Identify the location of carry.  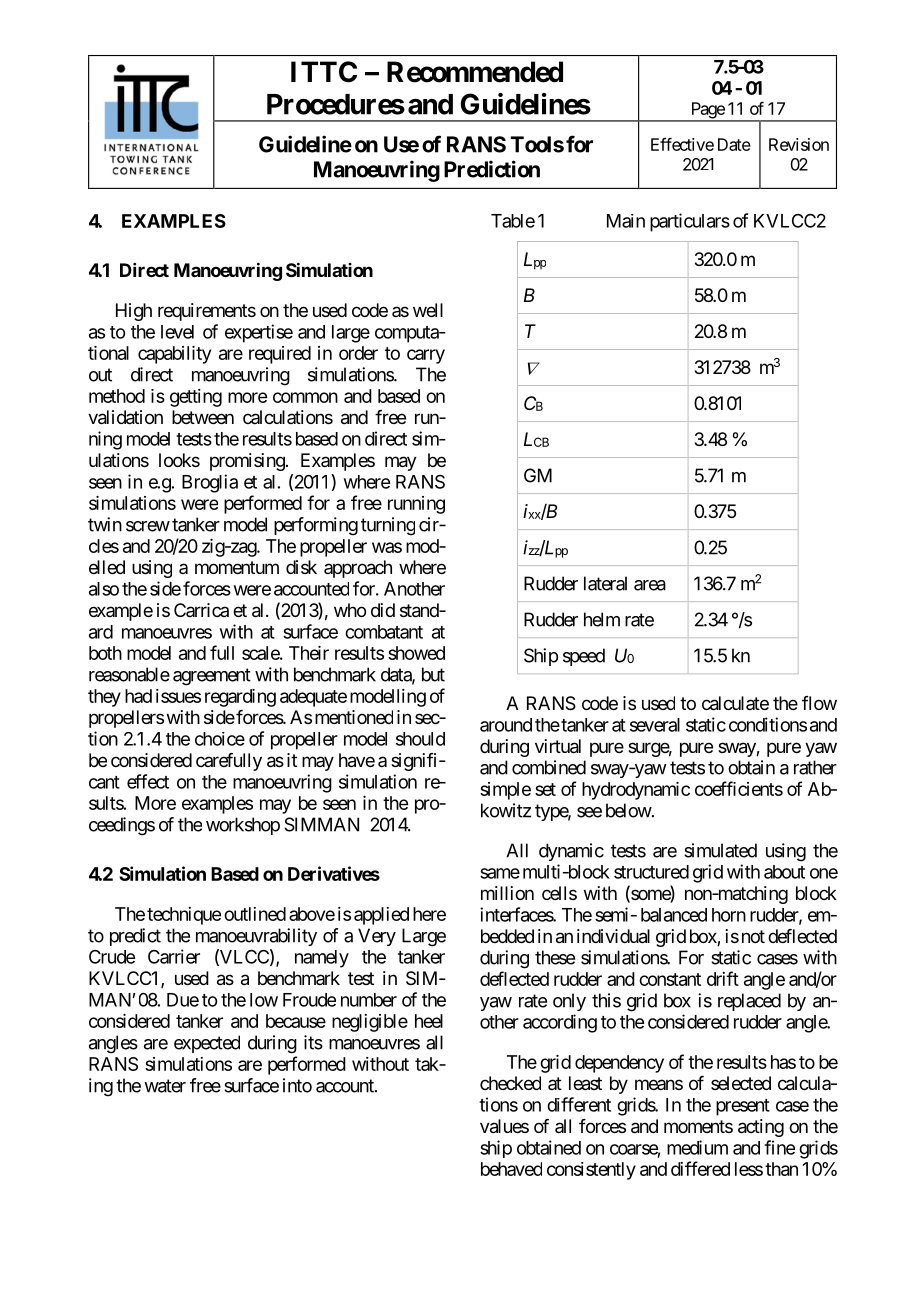
(426, 356).
